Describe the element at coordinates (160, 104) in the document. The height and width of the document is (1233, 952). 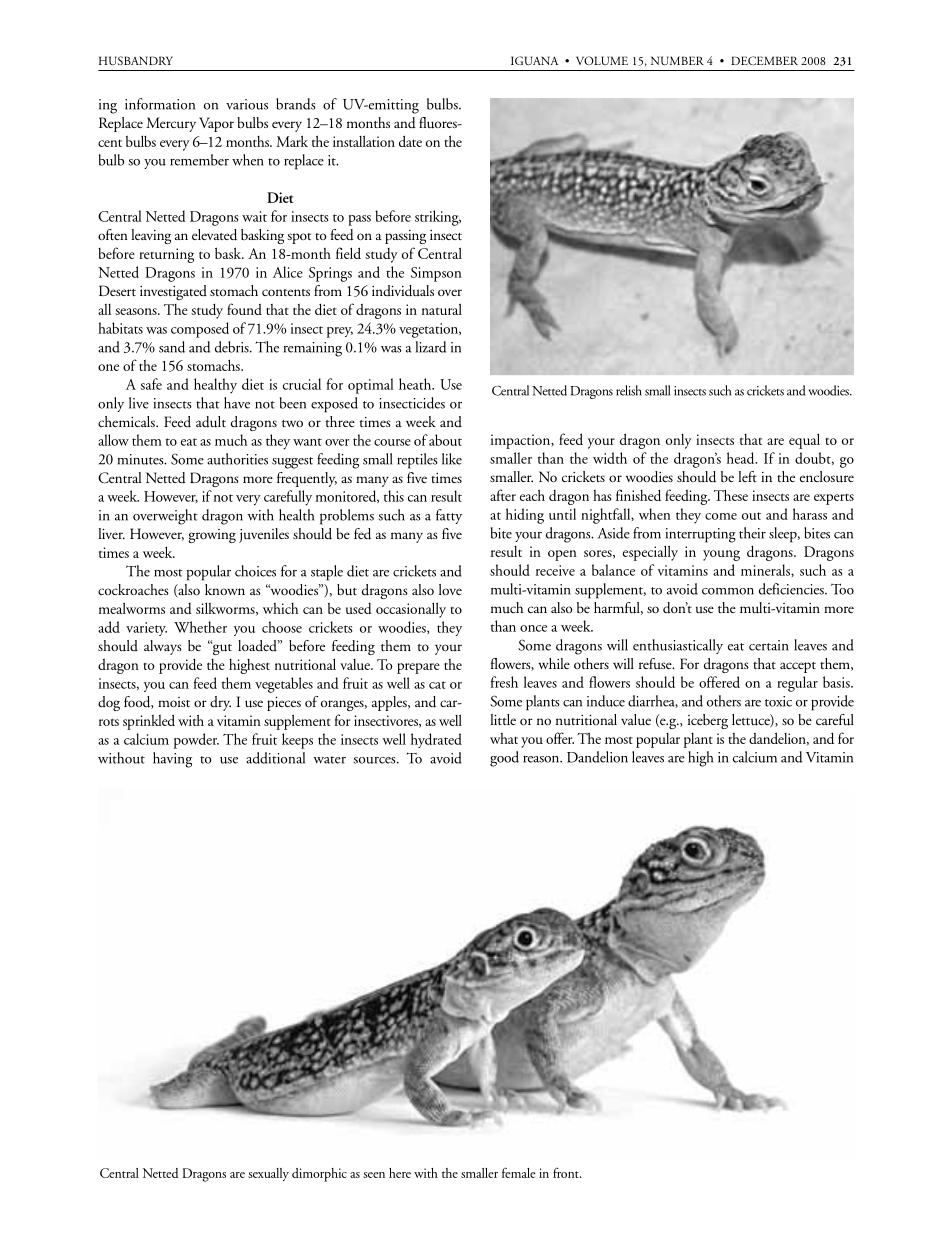
I see `information` at that location.
